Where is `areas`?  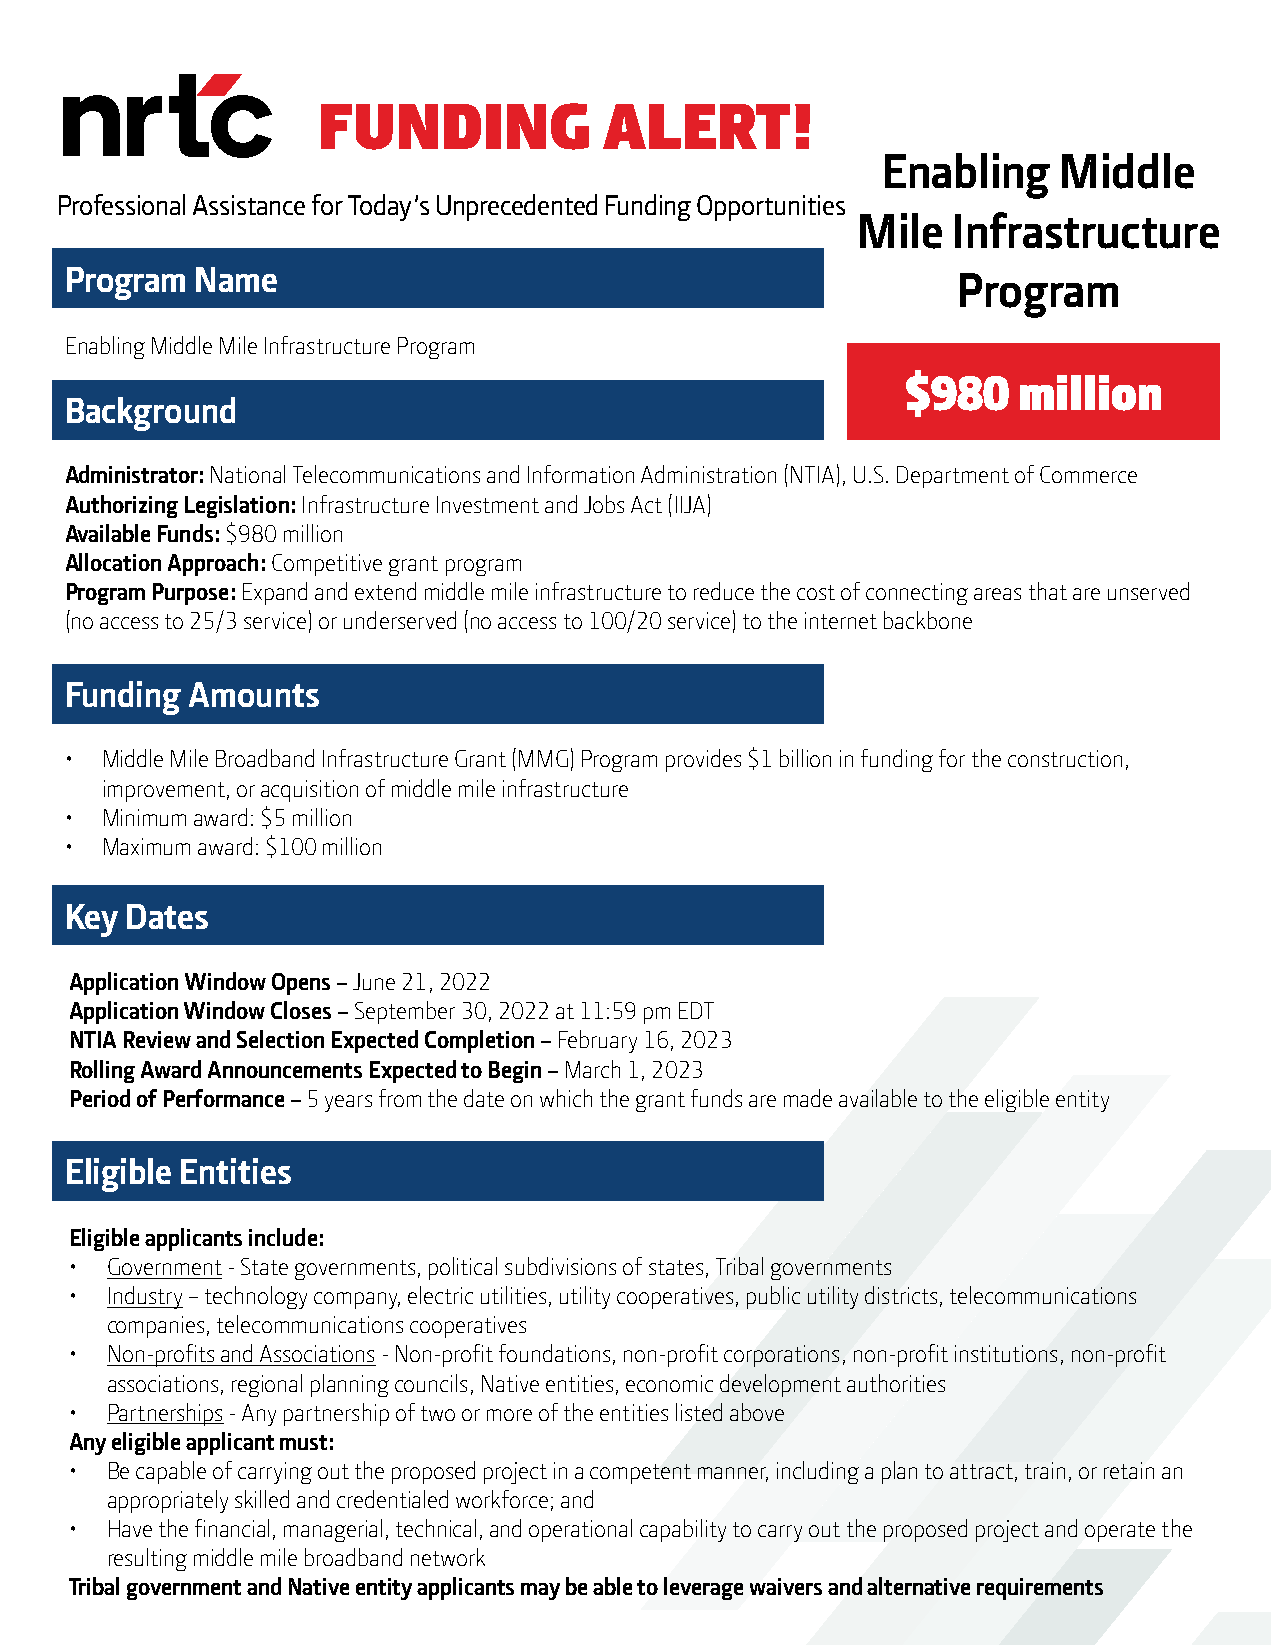
areas is located at coordinates (997, 594).
